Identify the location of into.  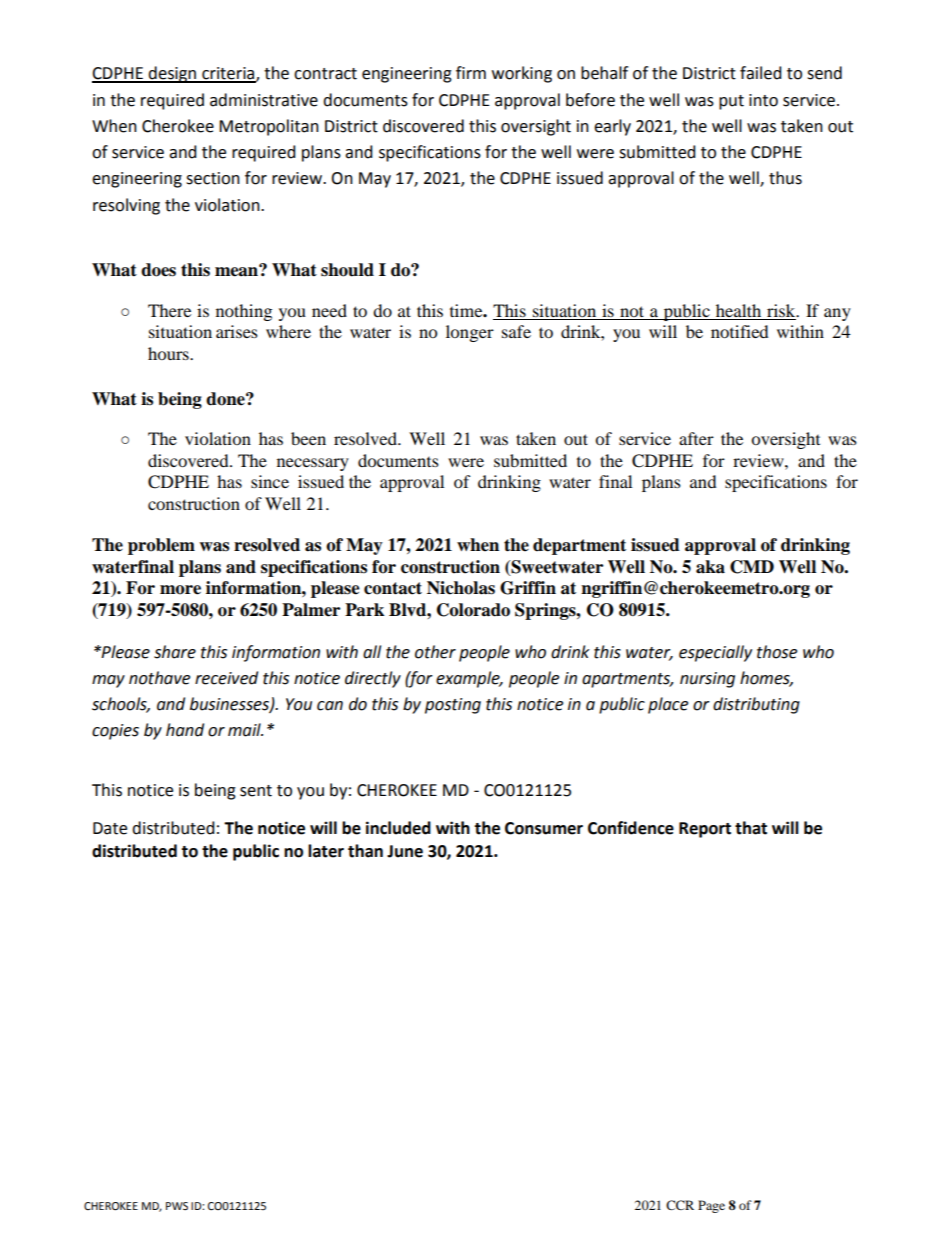
(763, 100).
